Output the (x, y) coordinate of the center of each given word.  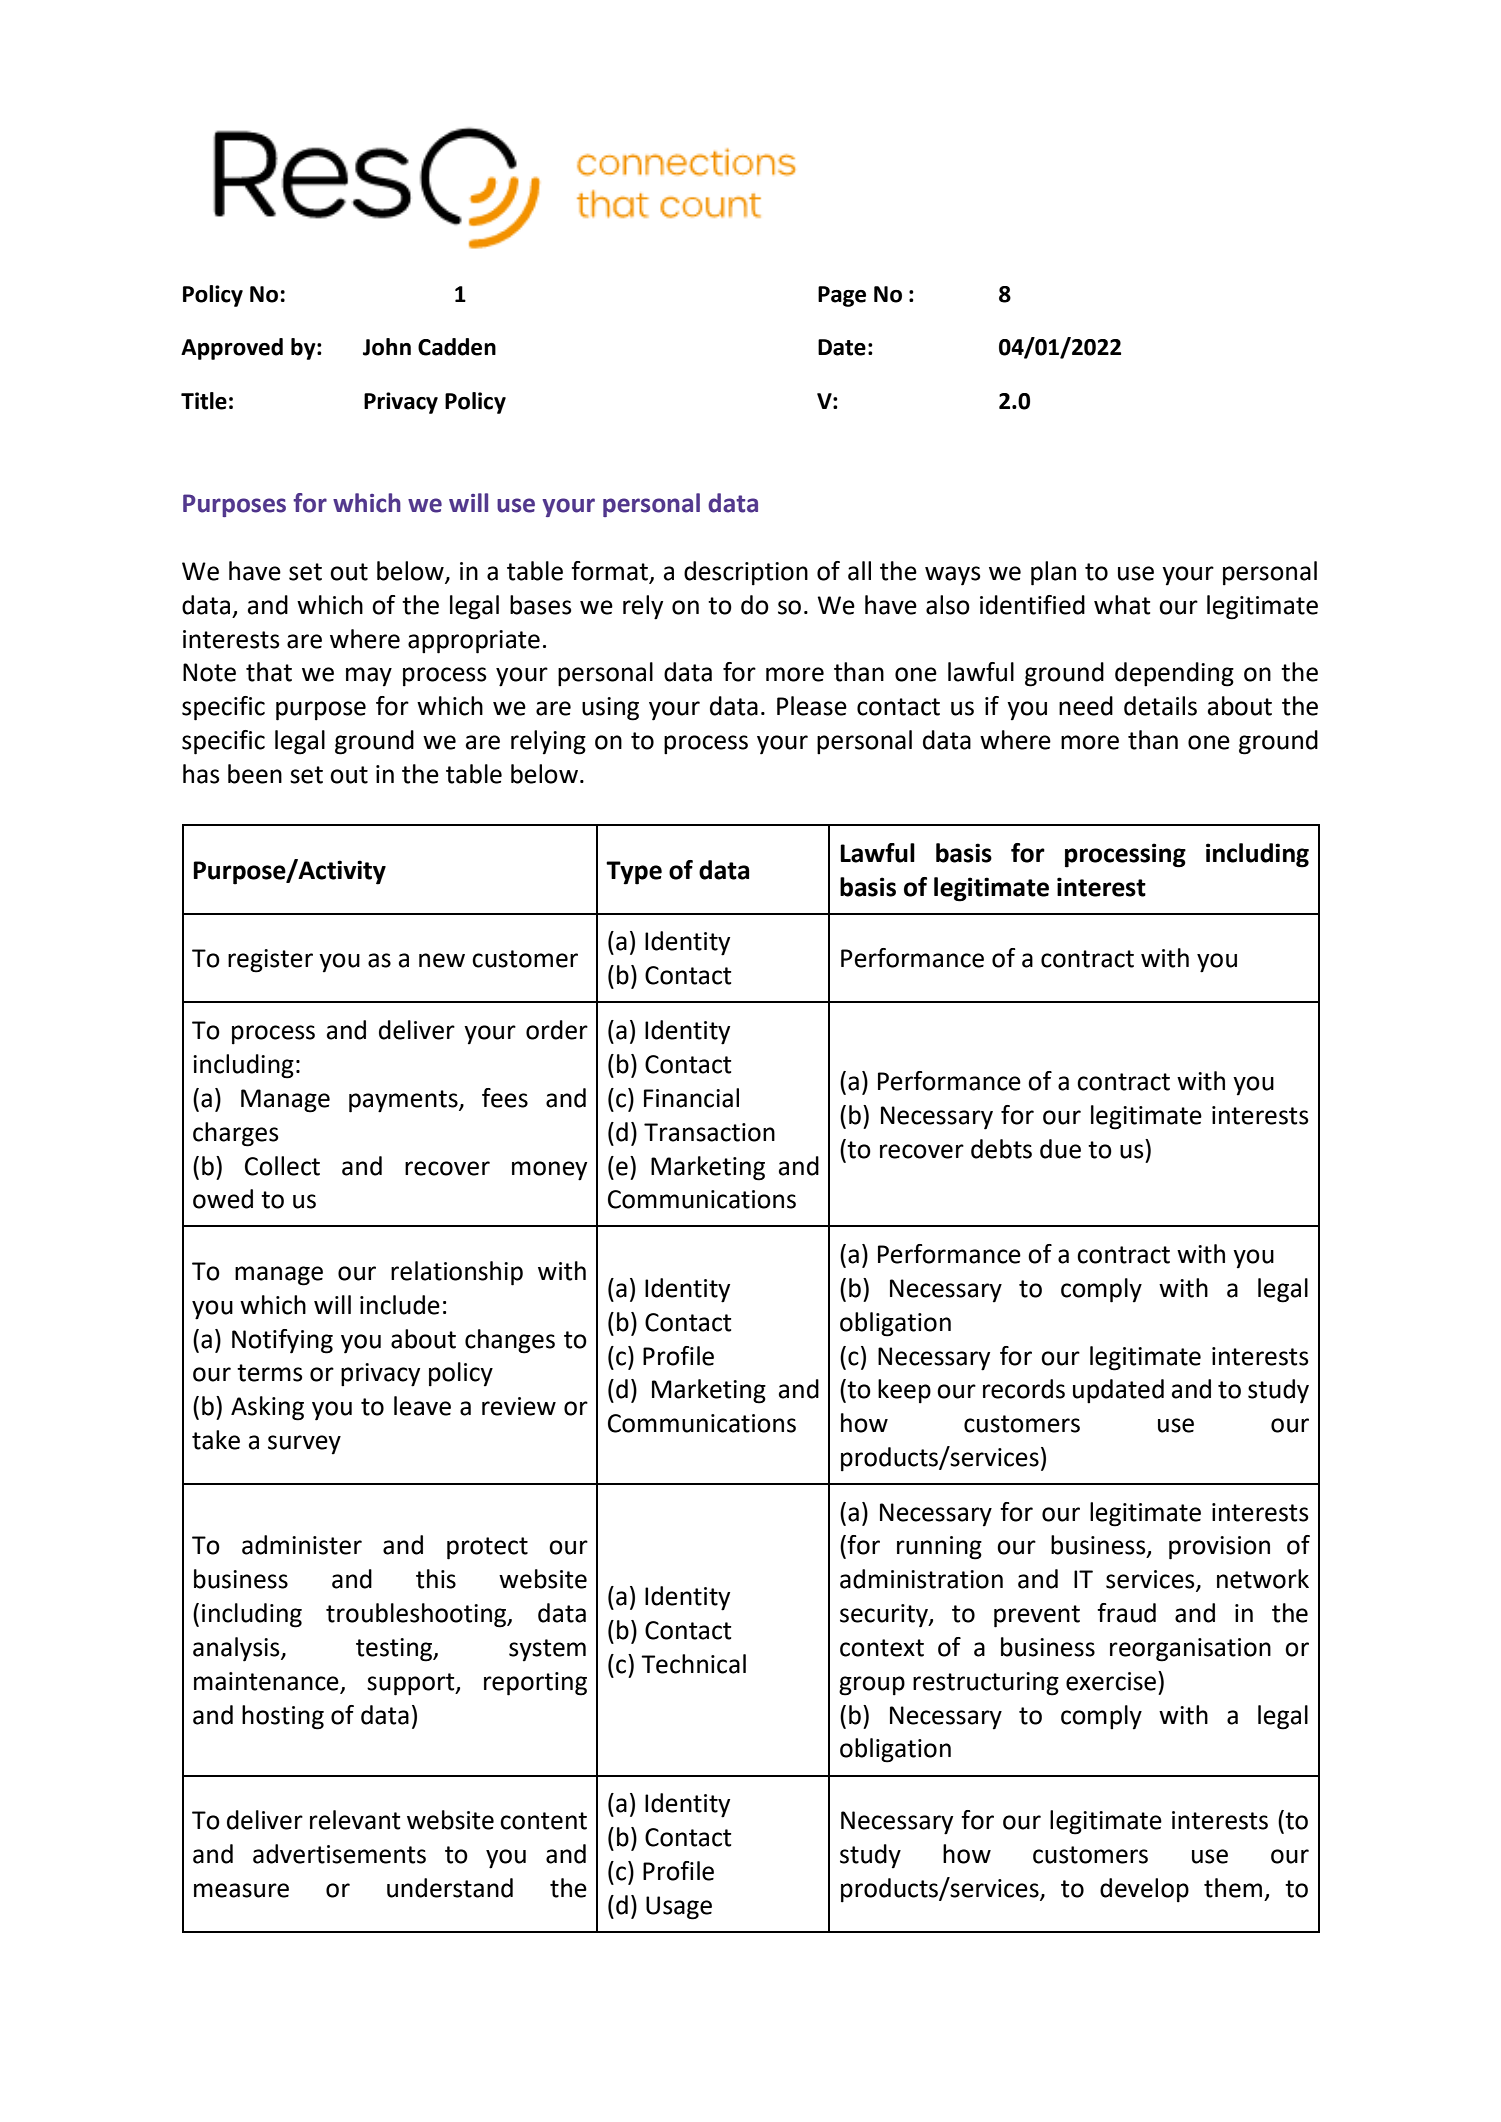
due (1060, 1149)
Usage (679, 1908)
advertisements (339, 1854)
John (387, 347)
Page (842, 296)
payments (404, 1101)
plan (1053, 573)
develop (1144, 1890)
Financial (691, 1098)
